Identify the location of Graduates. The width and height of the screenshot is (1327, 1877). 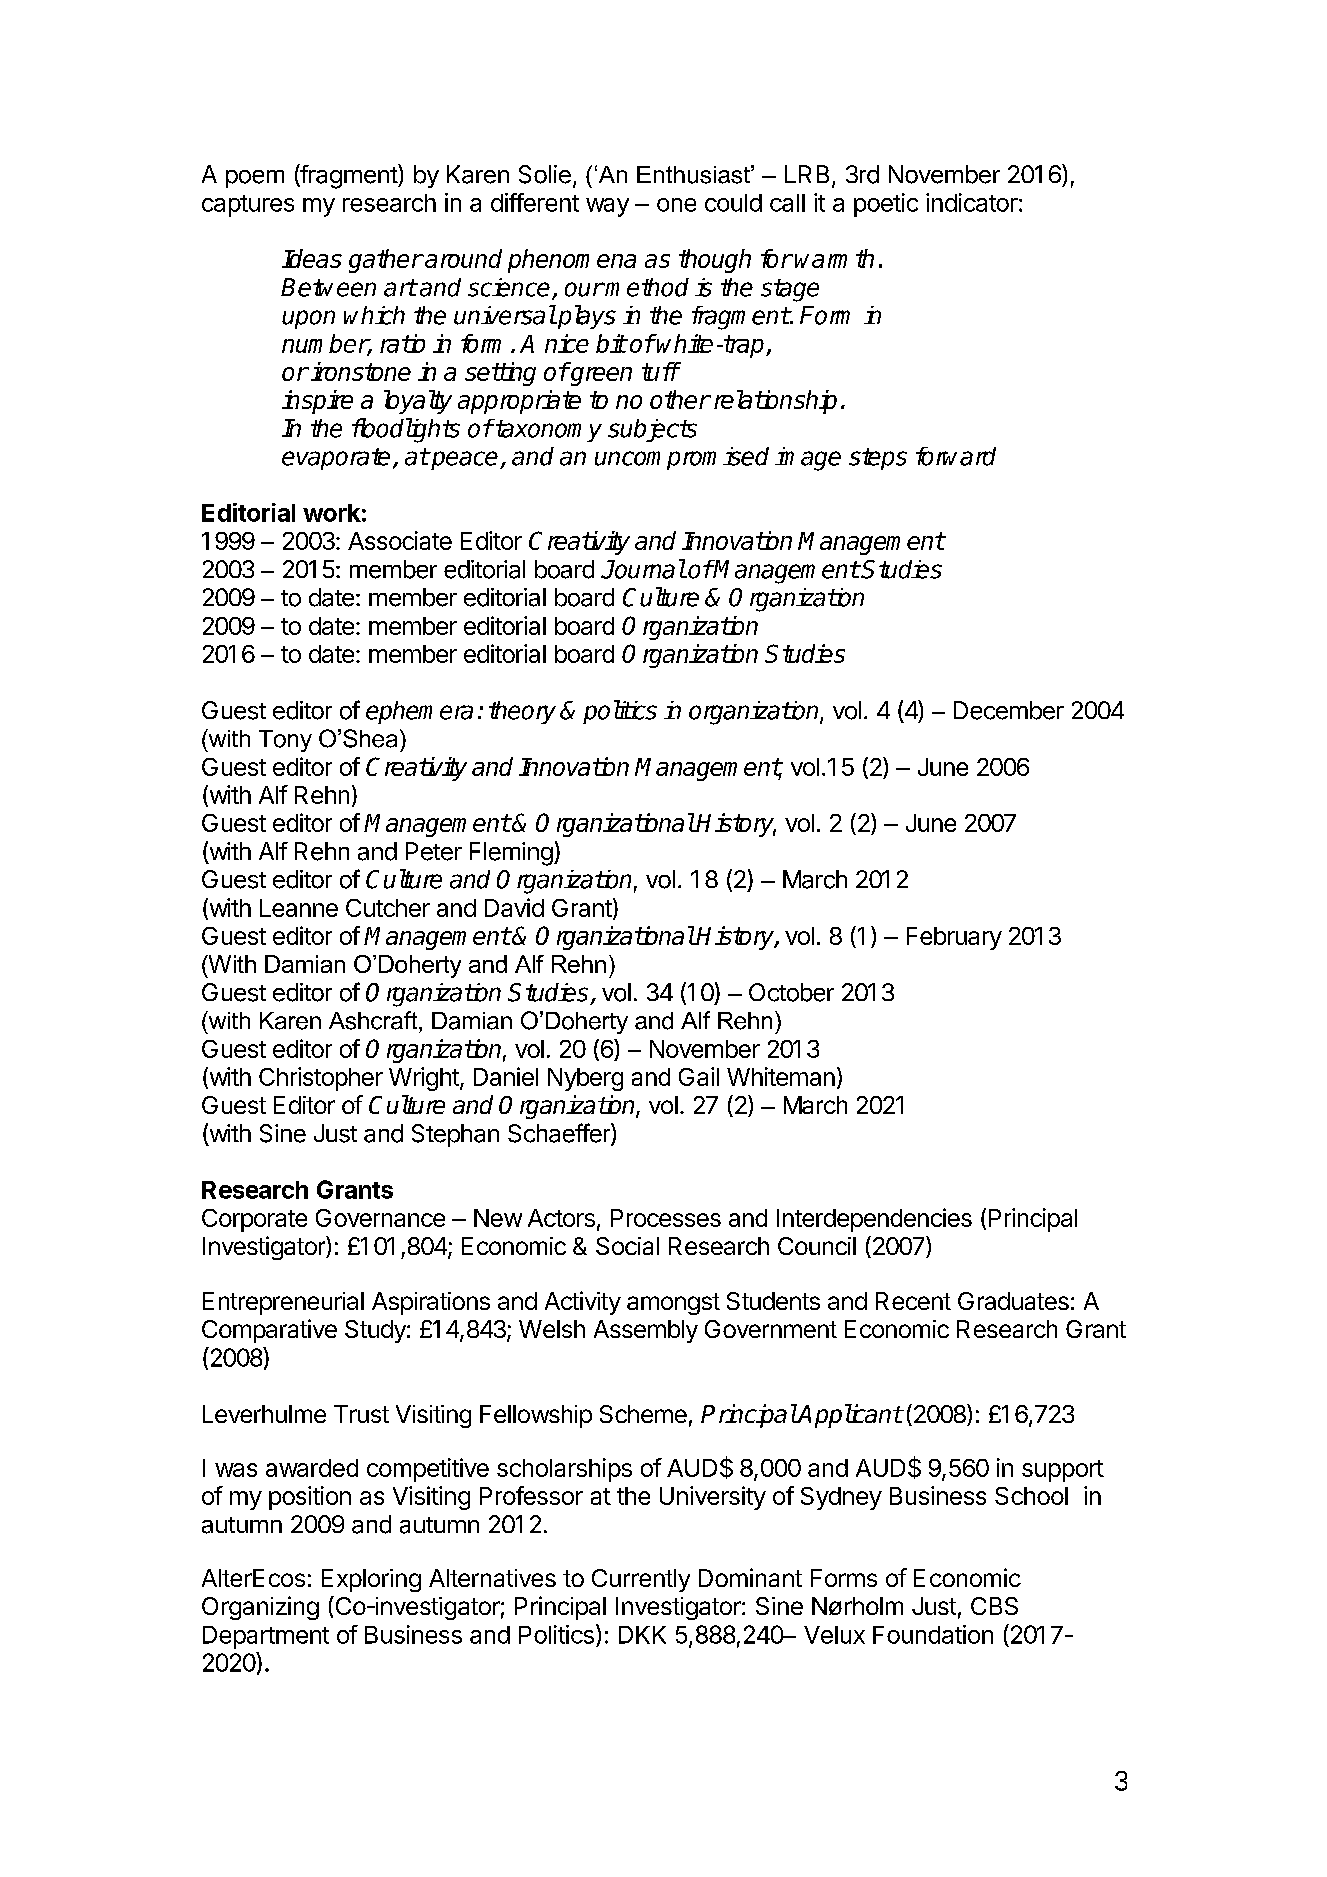
(1013, 1301).
